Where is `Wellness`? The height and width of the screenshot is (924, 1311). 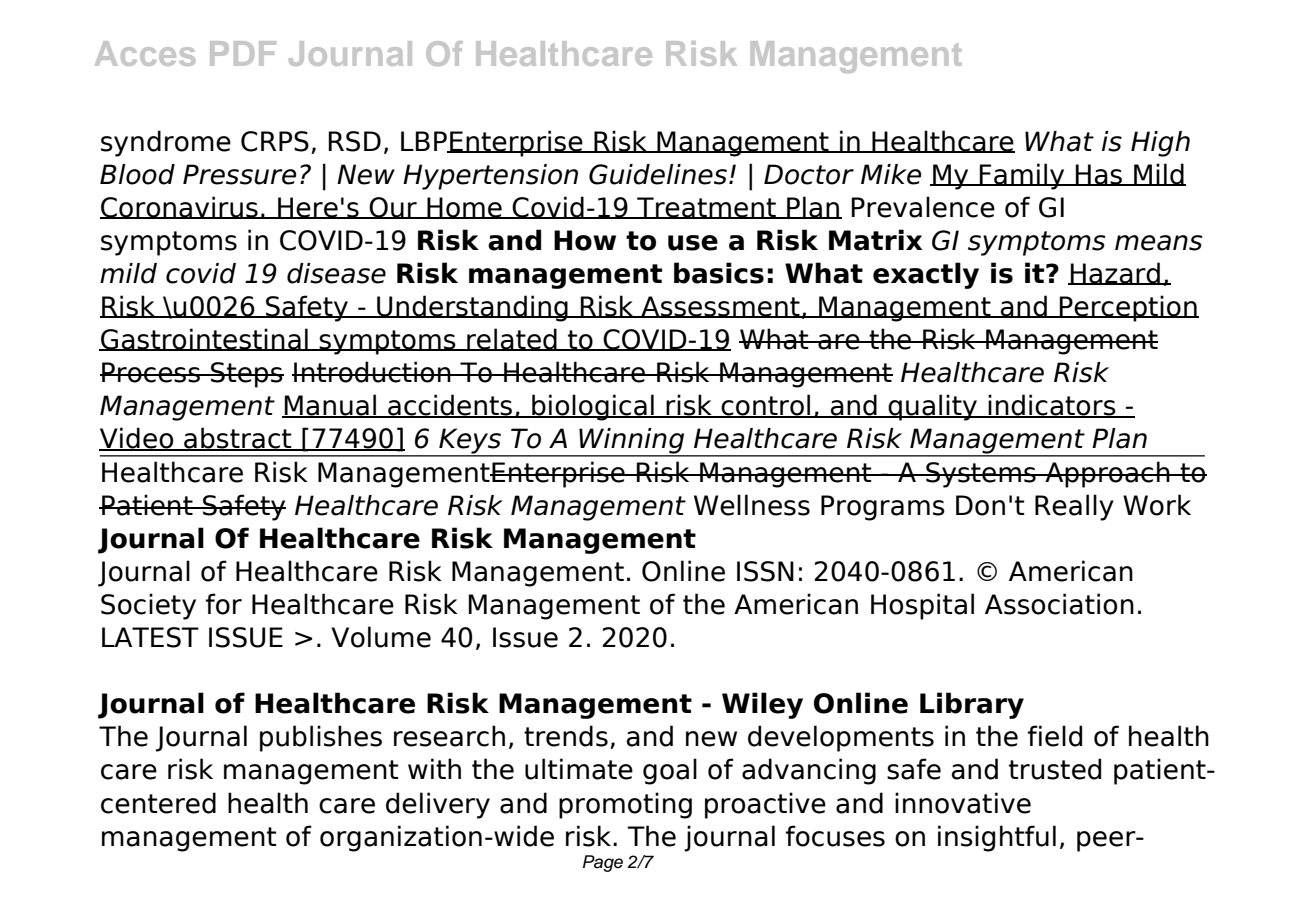 Wellness is located at coordinates (752, 505).
